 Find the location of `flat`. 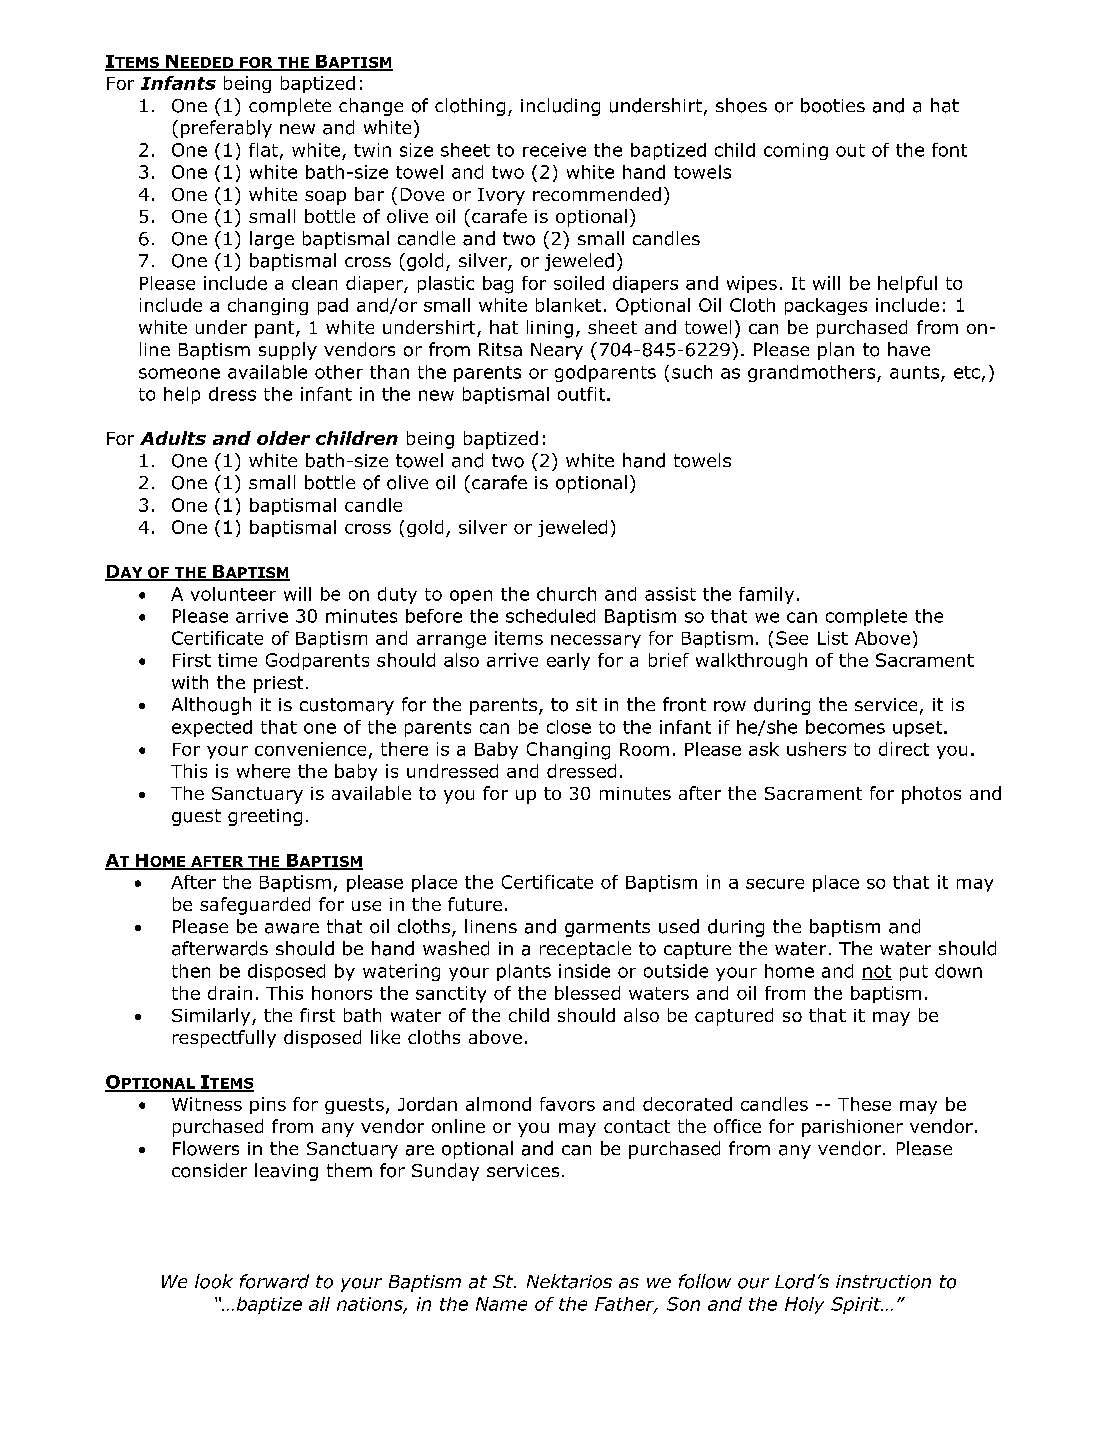

flat is located at coordinates (263, 150).
